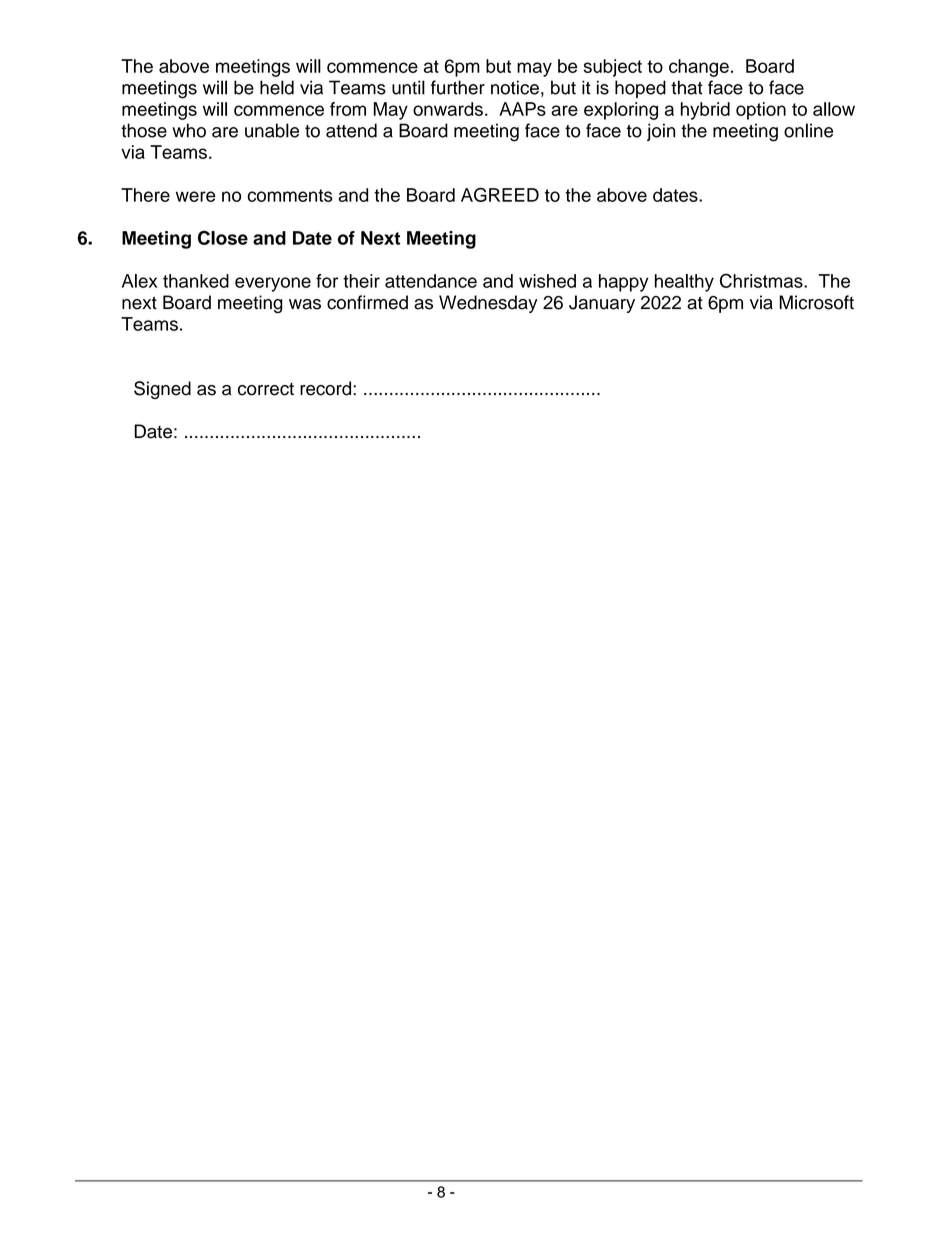  I want to click on Microsoft, so click(816, 302).
